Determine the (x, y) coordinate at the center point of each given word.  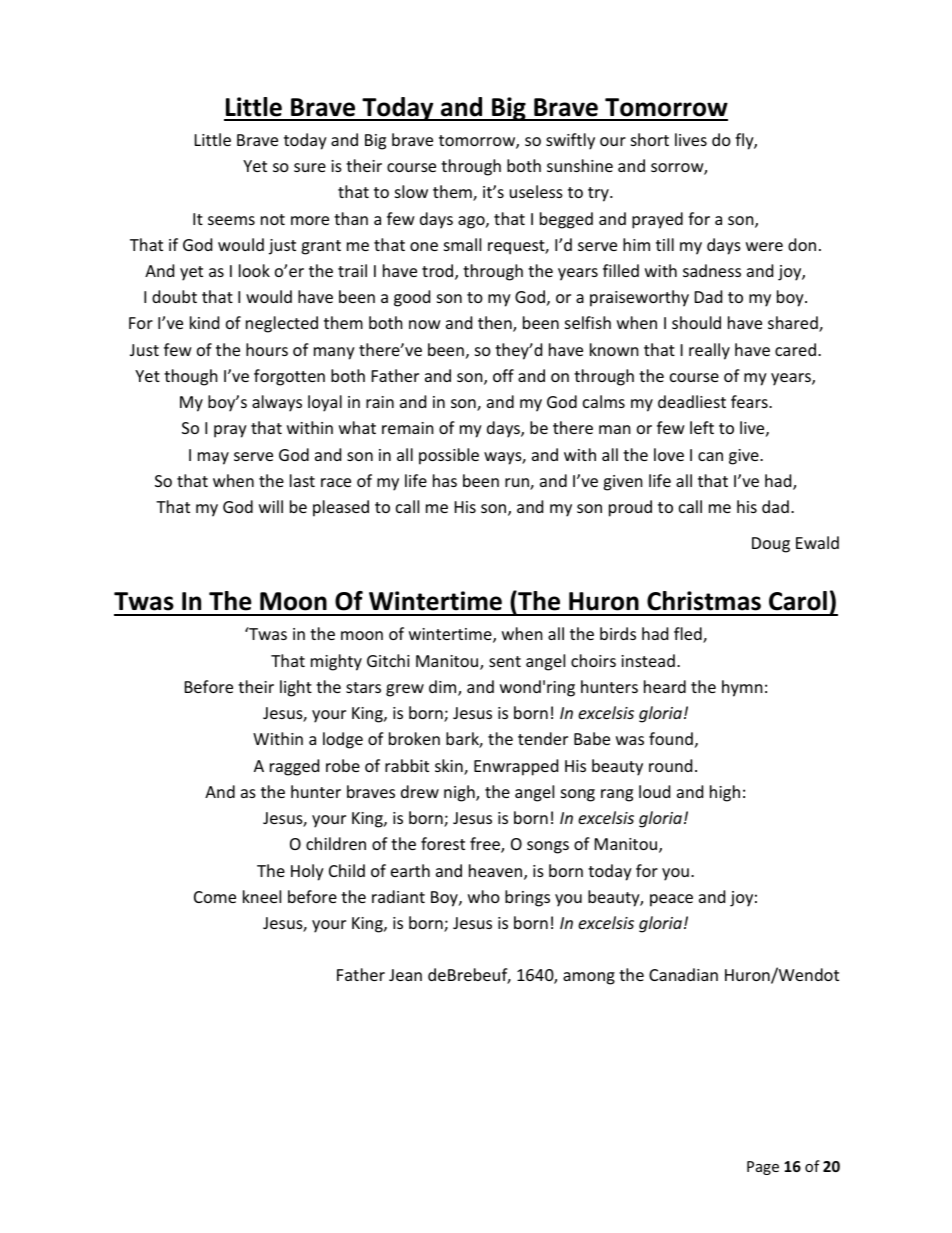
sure (310, 167)
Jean (405, 975)
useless (536, 191)
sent (505, 661)
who (484, 896)
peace (671, 900)
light (296, 688)
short (650, 139)
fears (750, 401)
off (503, 375)
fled (689, 635)
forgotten (289, 377)
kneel (262, 896)
